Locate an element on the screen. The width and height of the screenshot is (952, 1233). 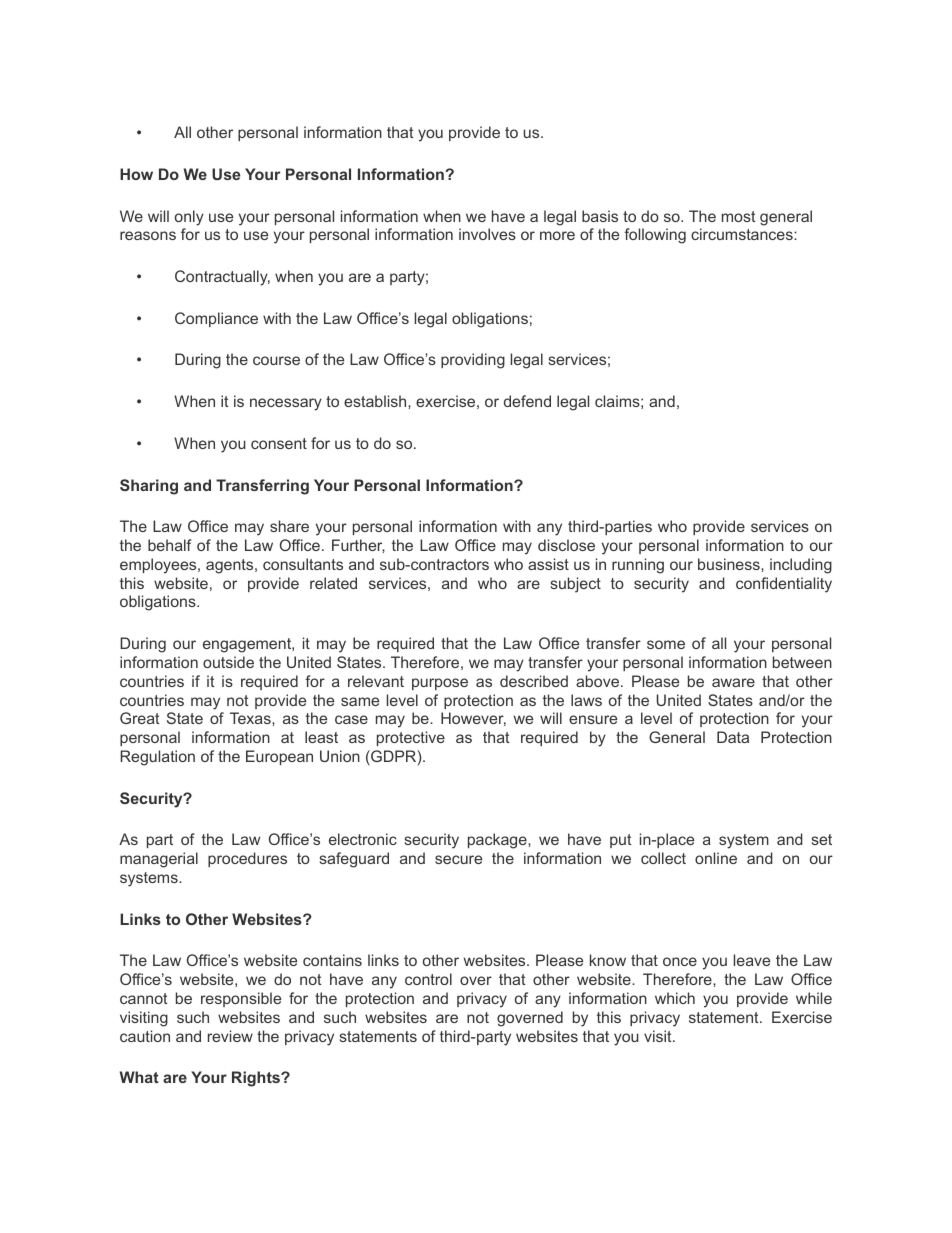
which is located at coordinates (675, 998).
